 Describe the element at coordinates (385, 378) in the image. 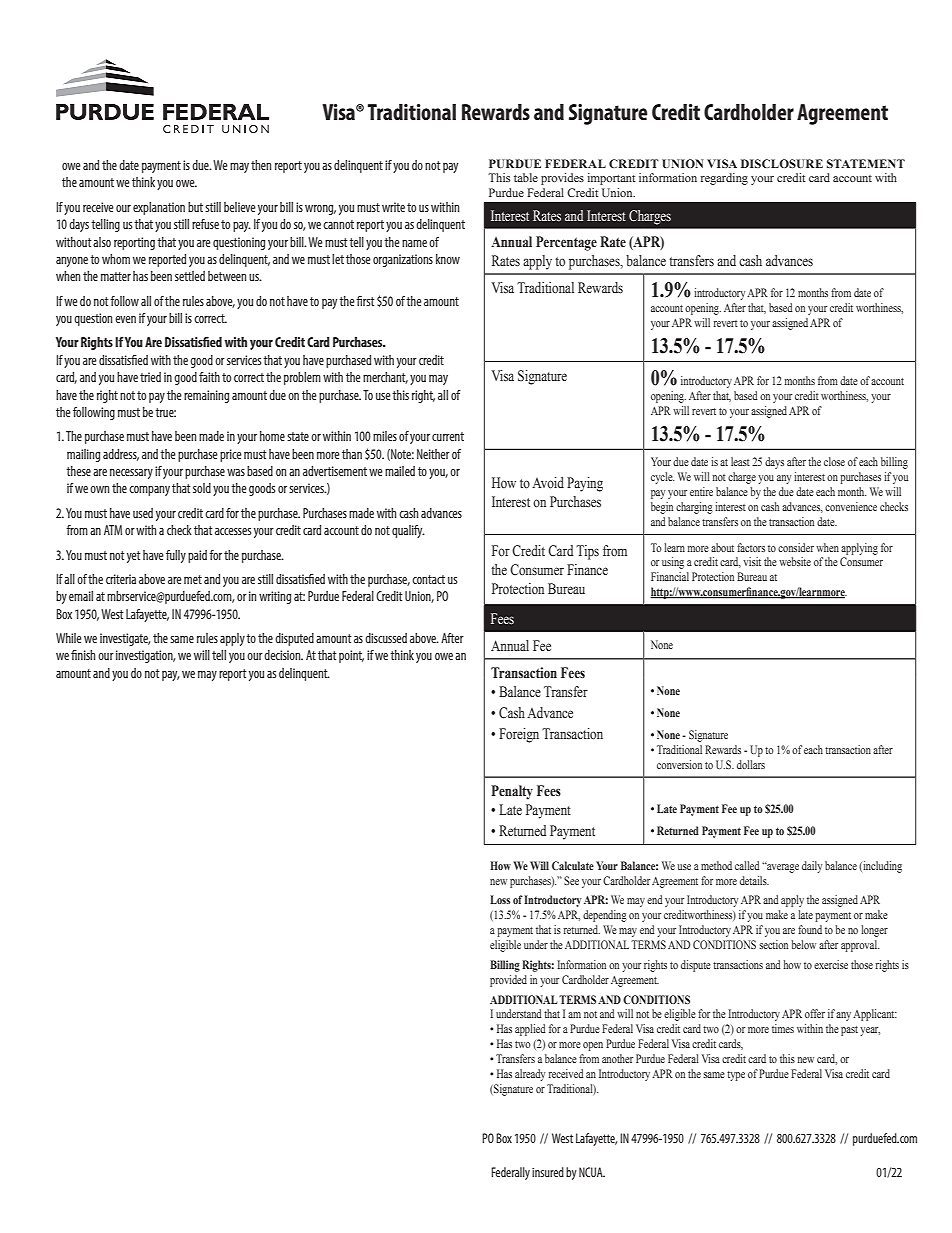

I see `merchant` at that location.
